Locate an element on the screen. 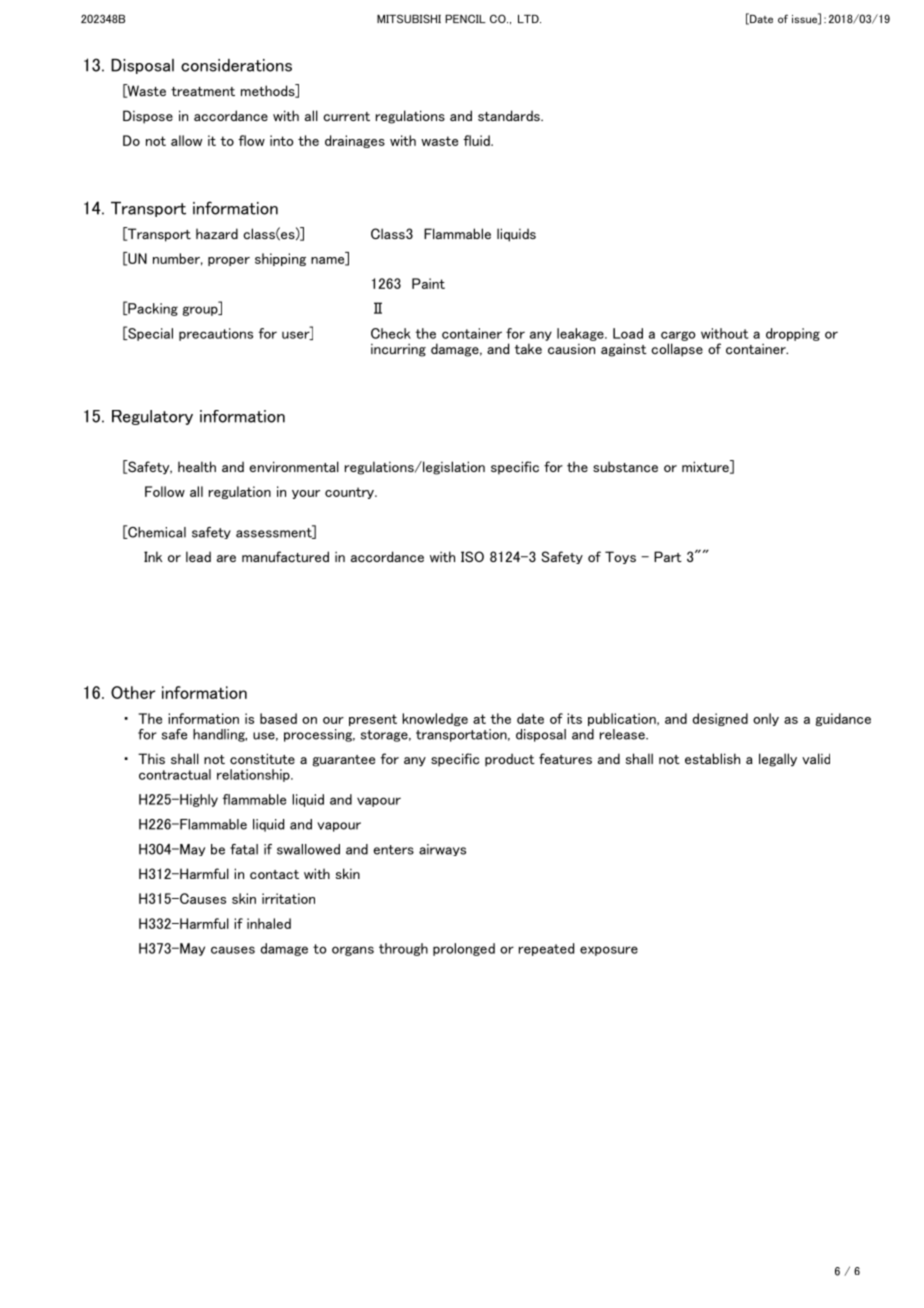  PENCIL is located at coordinates (465, 18).
